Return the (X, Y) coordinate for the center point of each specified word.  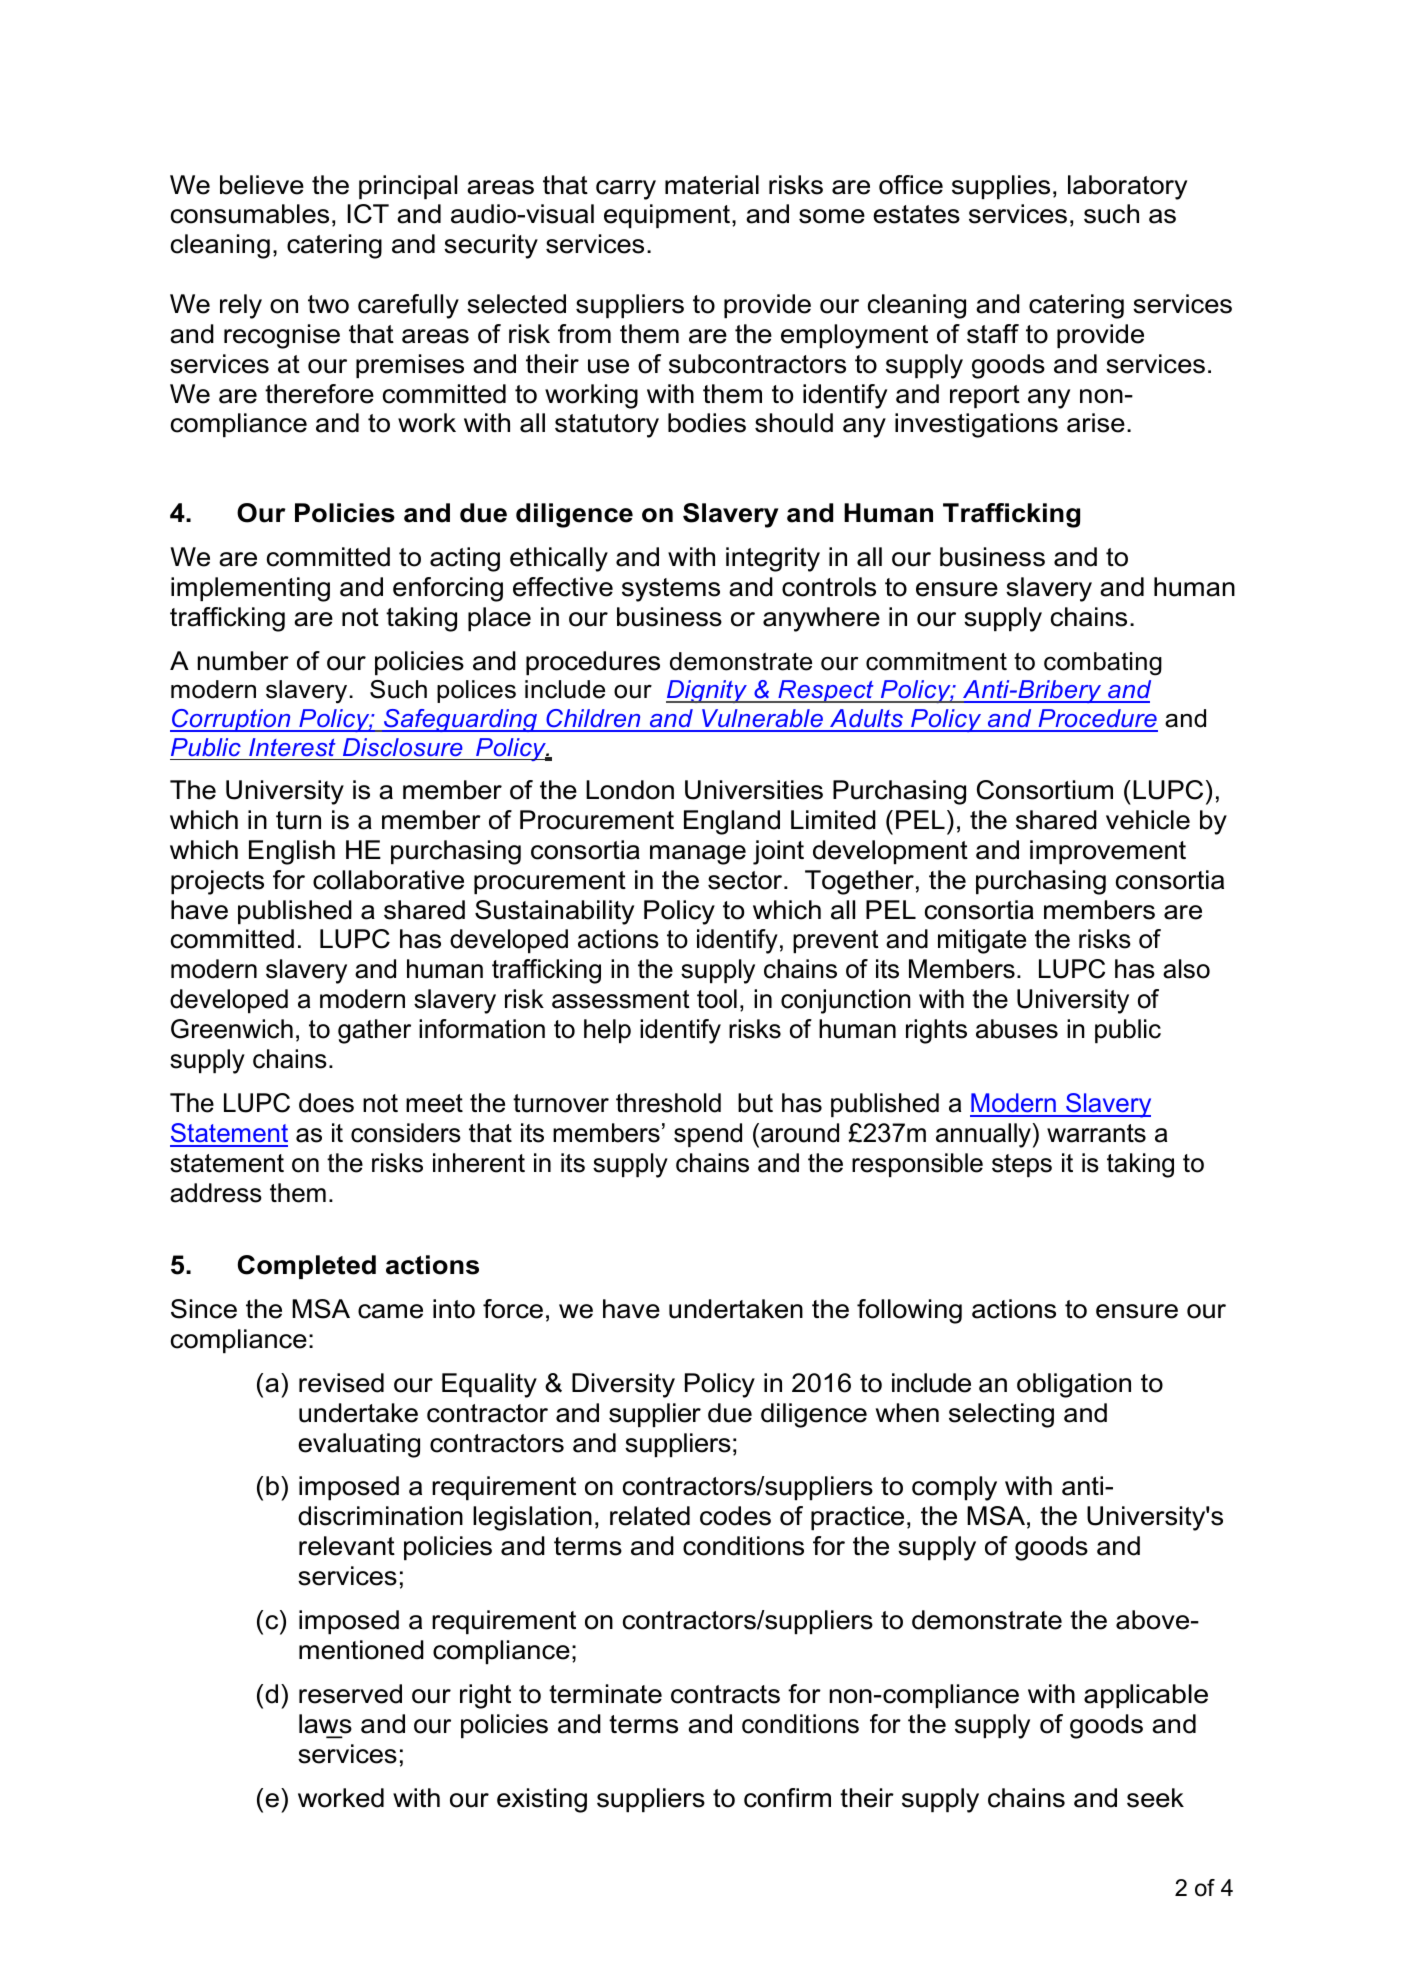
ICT (368, 214)
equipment (668, 216)
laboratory (1127, 187)
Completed (307, 1267)
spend (708, 1135)
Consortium (1045, 790)
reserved (350, 1694)
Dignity (707, 691)
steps (1022, 1165)
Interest (292, 747)
